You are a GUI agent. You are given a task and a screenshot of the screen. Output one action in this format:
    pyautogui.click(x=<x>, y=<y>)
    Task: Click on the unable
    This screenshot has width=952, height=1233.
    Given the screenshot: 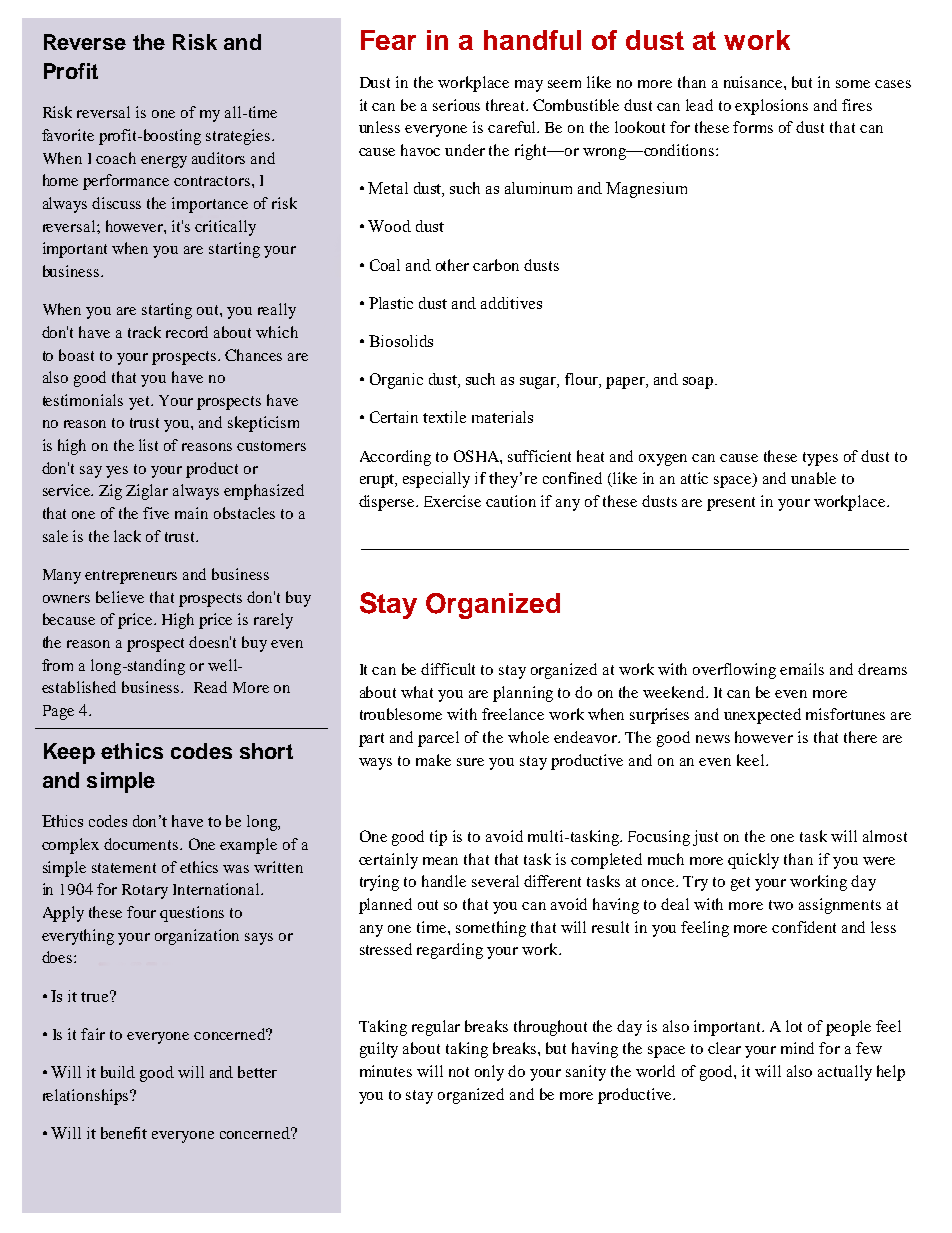 What is the action you would take?
    pyautogui.click(x=813, y=478)
